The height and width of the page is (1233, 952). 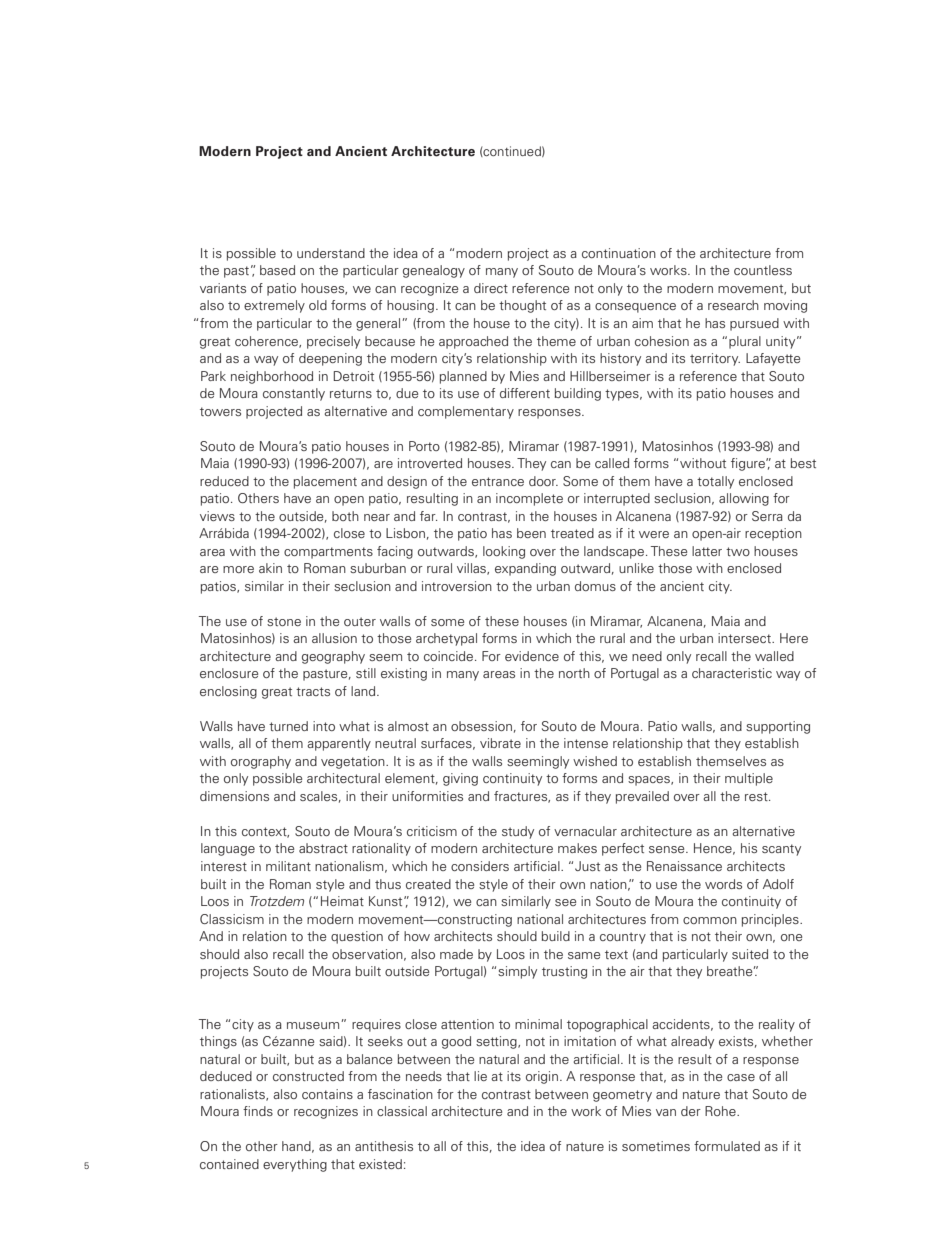 What do you see at coordinates (481, 726) in the page?
I see `obsession` at bounding box center [481, 726].
